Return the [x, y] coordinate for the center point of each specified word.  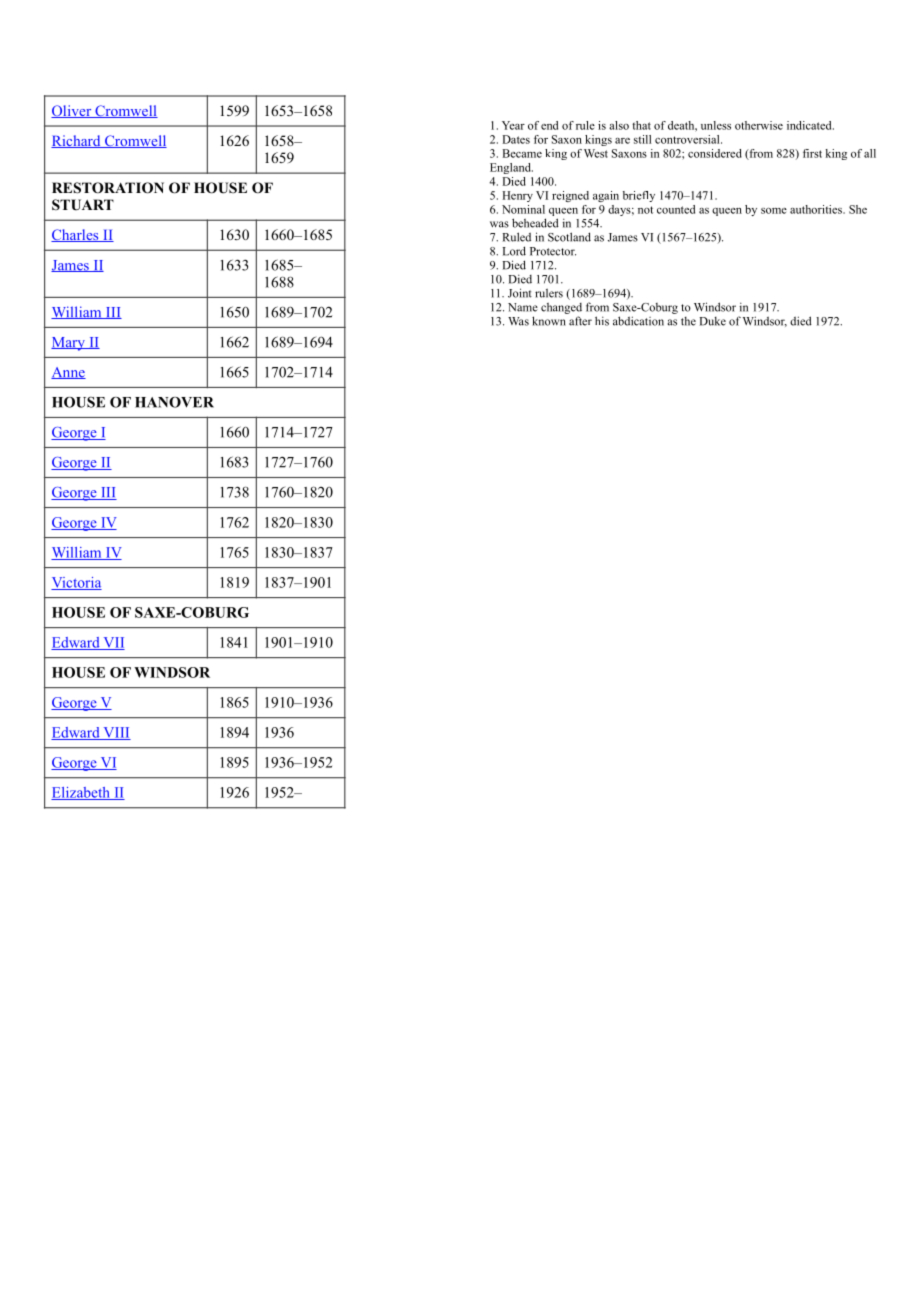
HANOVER [174, 402]
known [549, 321]
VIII [116, 733]
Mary [69, 344]
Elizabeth [81, 793]
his [602, 321]
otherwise [759, 125]
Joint [520, 293]
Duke [713, 321]
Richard [77, 141]
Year [513, 125]
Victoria [76, 583]
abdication [638, 321]
